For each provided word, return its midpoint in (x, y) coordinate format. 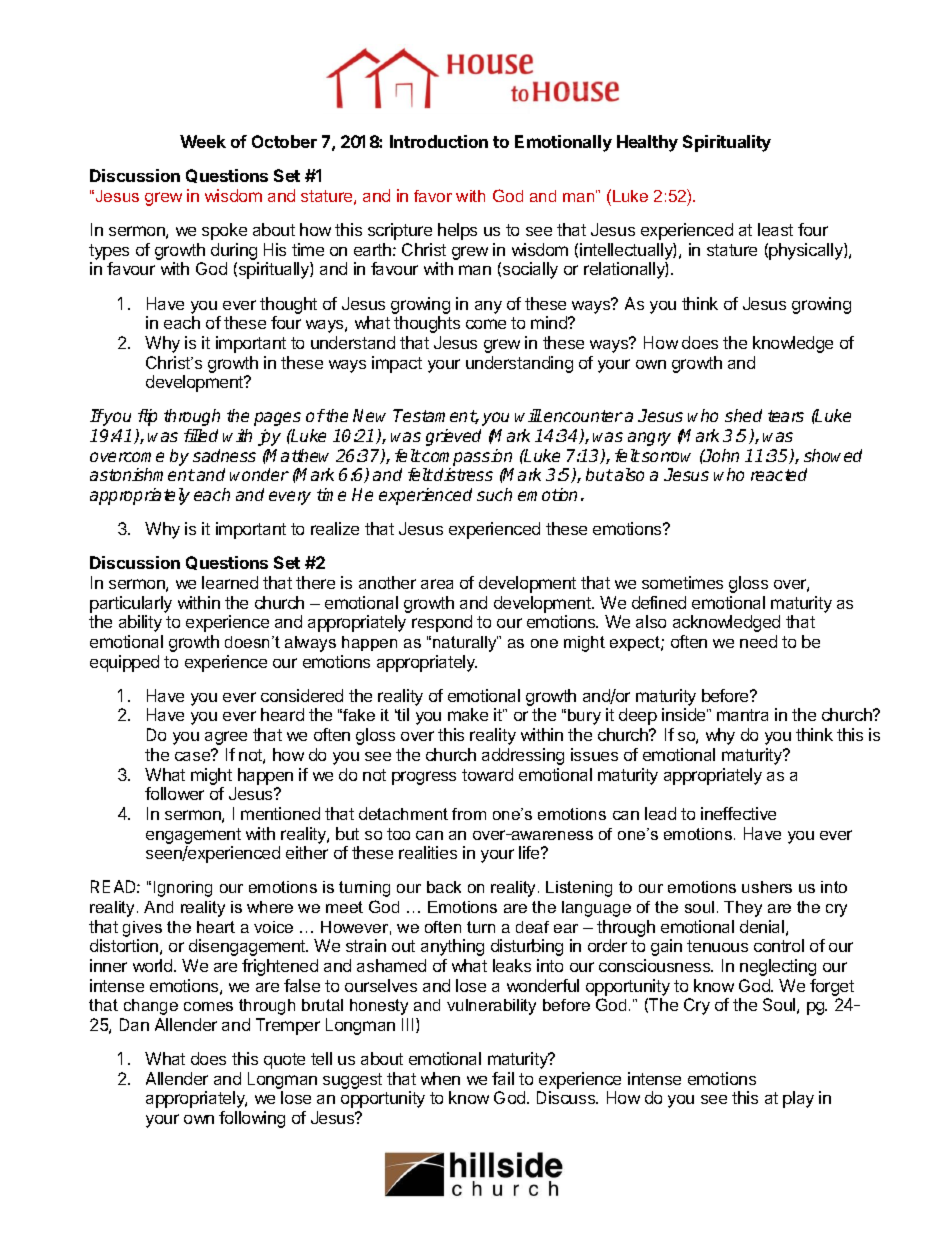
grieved (453, 437)
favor (433, 196)
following (252, 1119)
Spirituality (727, 143)
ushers (767, 887)
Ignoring (183, 889)
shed (743, 415)
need (758, 641)
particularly (131, 604)
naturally (465, 644)
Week (203, 141)
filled (201, 435)
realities (428, 852)
